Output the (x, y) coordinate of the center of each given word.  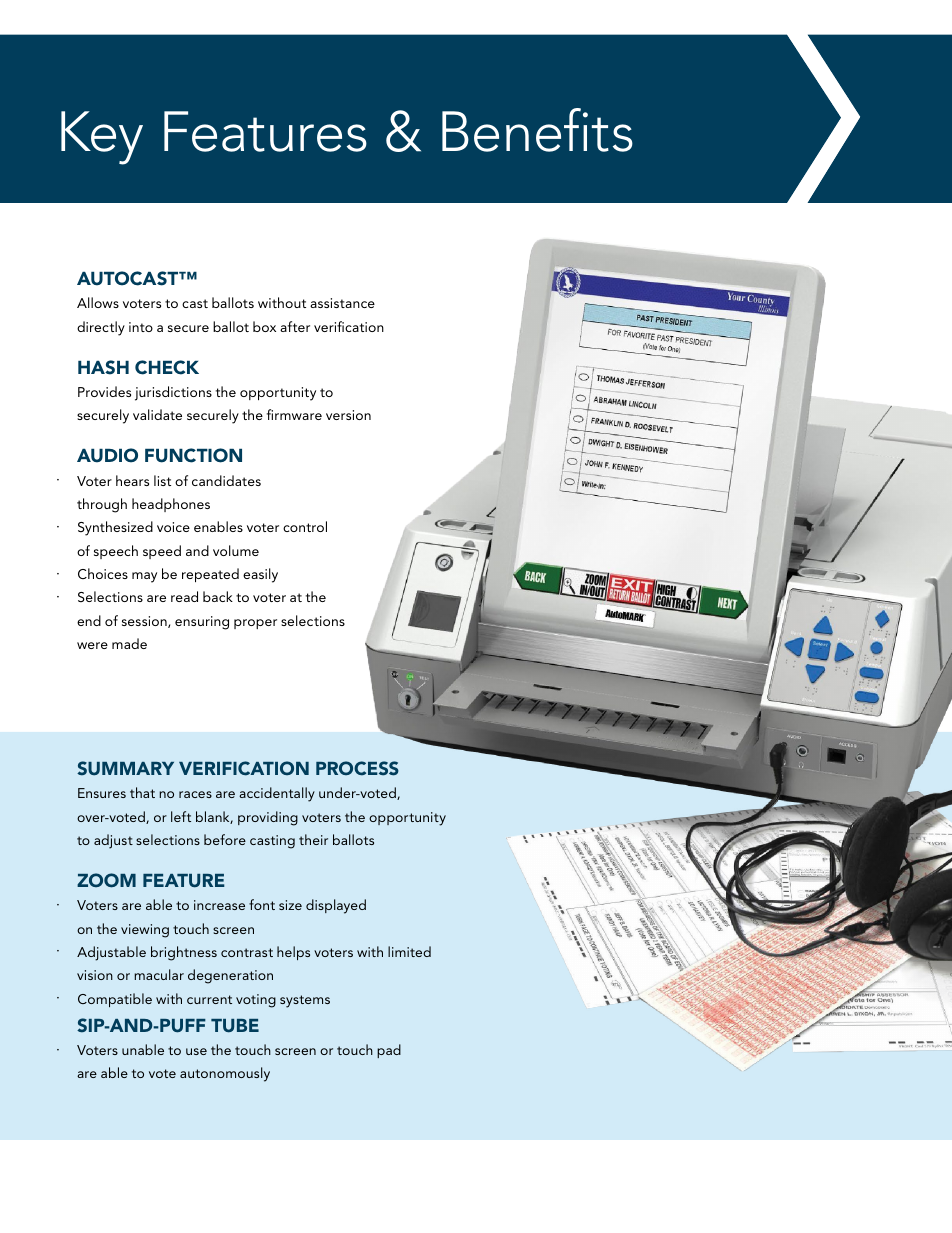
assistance (342, 303)
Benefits (537, 130)
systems (305, 1001)
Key (102, 138)
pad (389, 1051)
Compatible (115, 1000)
